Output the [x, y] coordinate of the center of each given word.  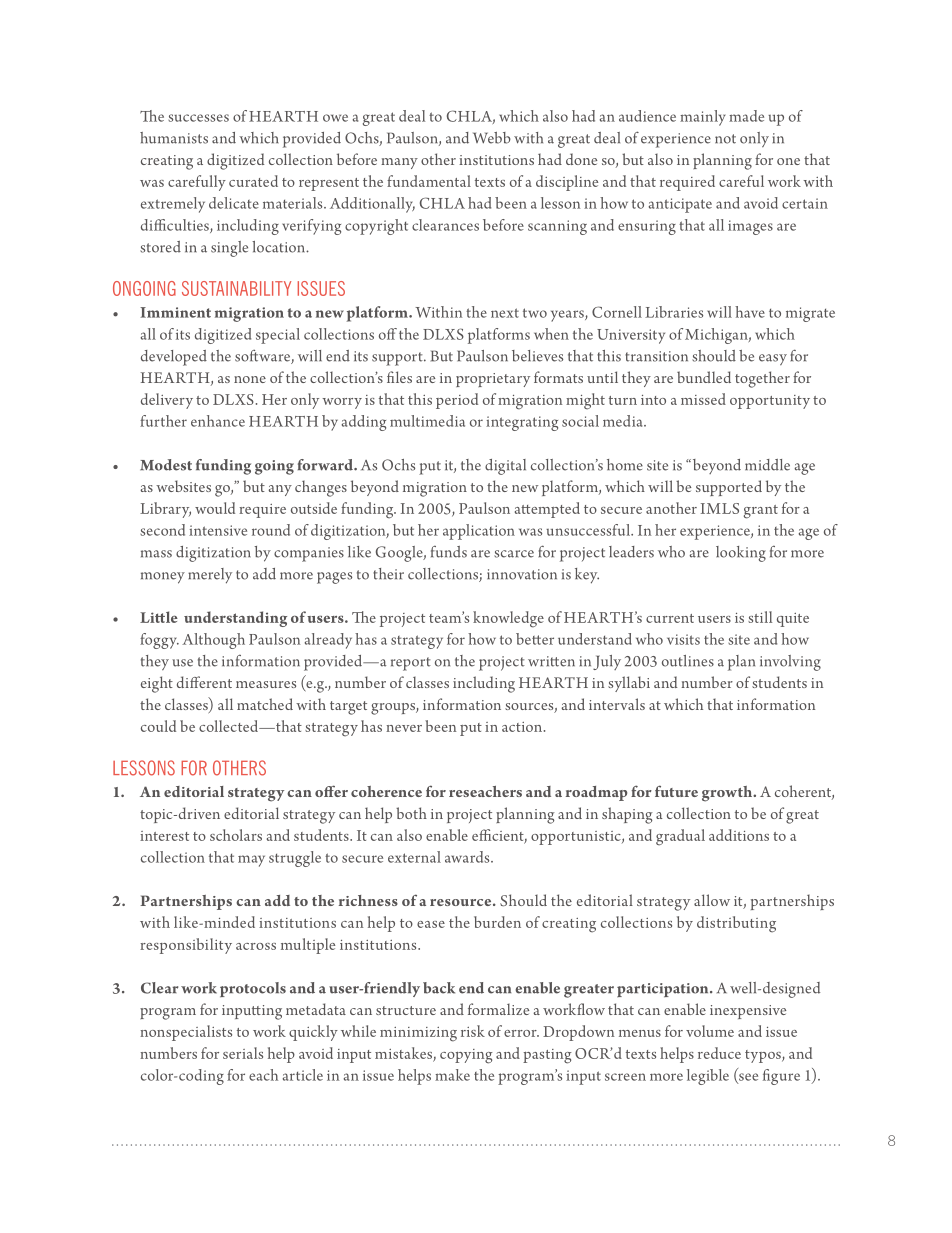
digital [505, 467]
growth [728, 794]
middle [767, 465]
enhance [218, 421]
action [523, 727]
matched [265, 704]
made [746, 116]
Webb [492, 138]
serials [243, 1053]
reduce [719, 1053]
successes [198, 118]
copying [466, 1056]
